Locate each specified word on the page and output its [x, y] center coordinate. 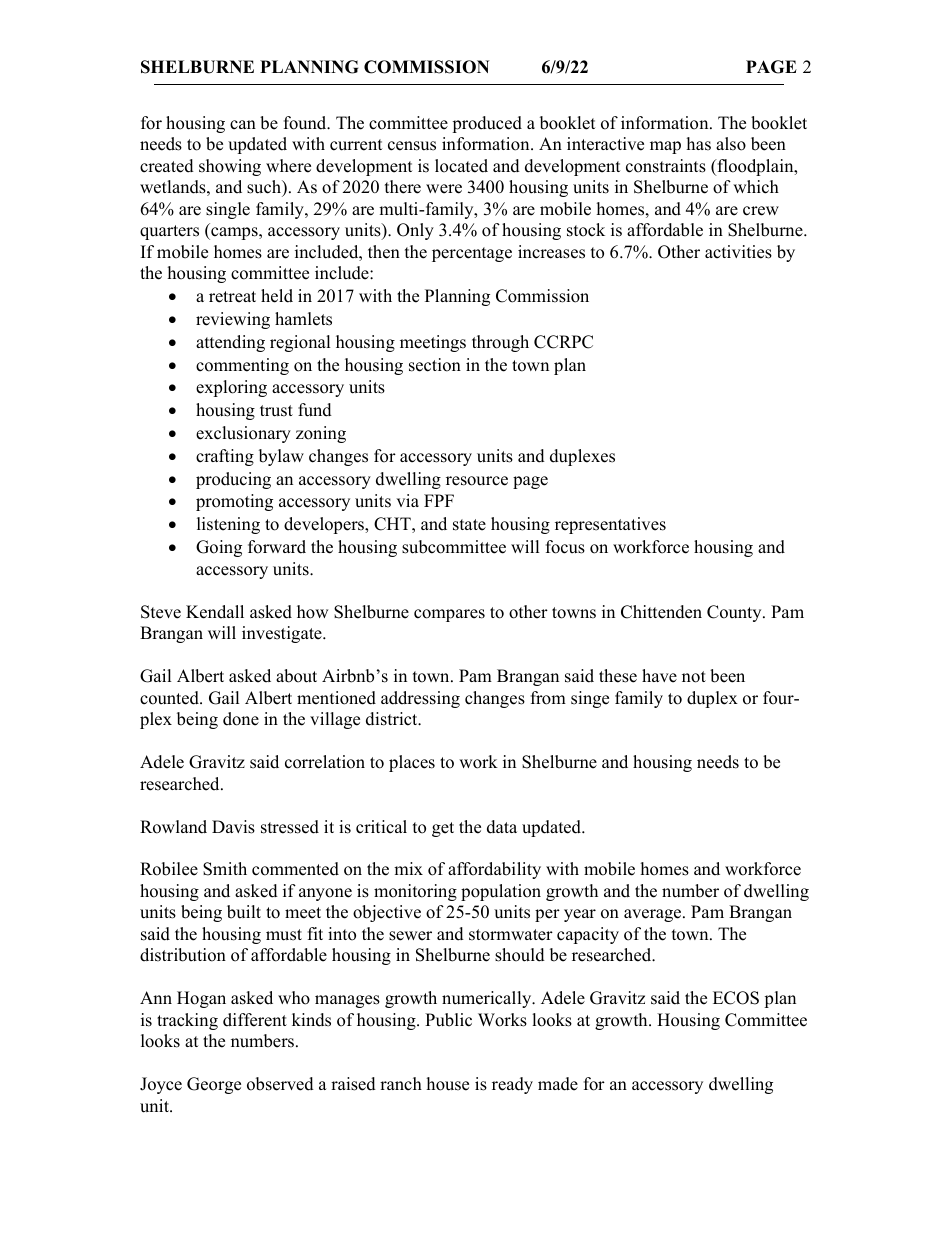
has [699, 144]
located [461, 166]
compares [449, 615]
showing [230, 167]
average [654, 915]
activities [738, 252]
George [214, 1085]
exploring [231, 388]
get [443, 829]
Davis [233, 827]
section [435, 365]
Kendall [215, 612]
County [735, 613]
